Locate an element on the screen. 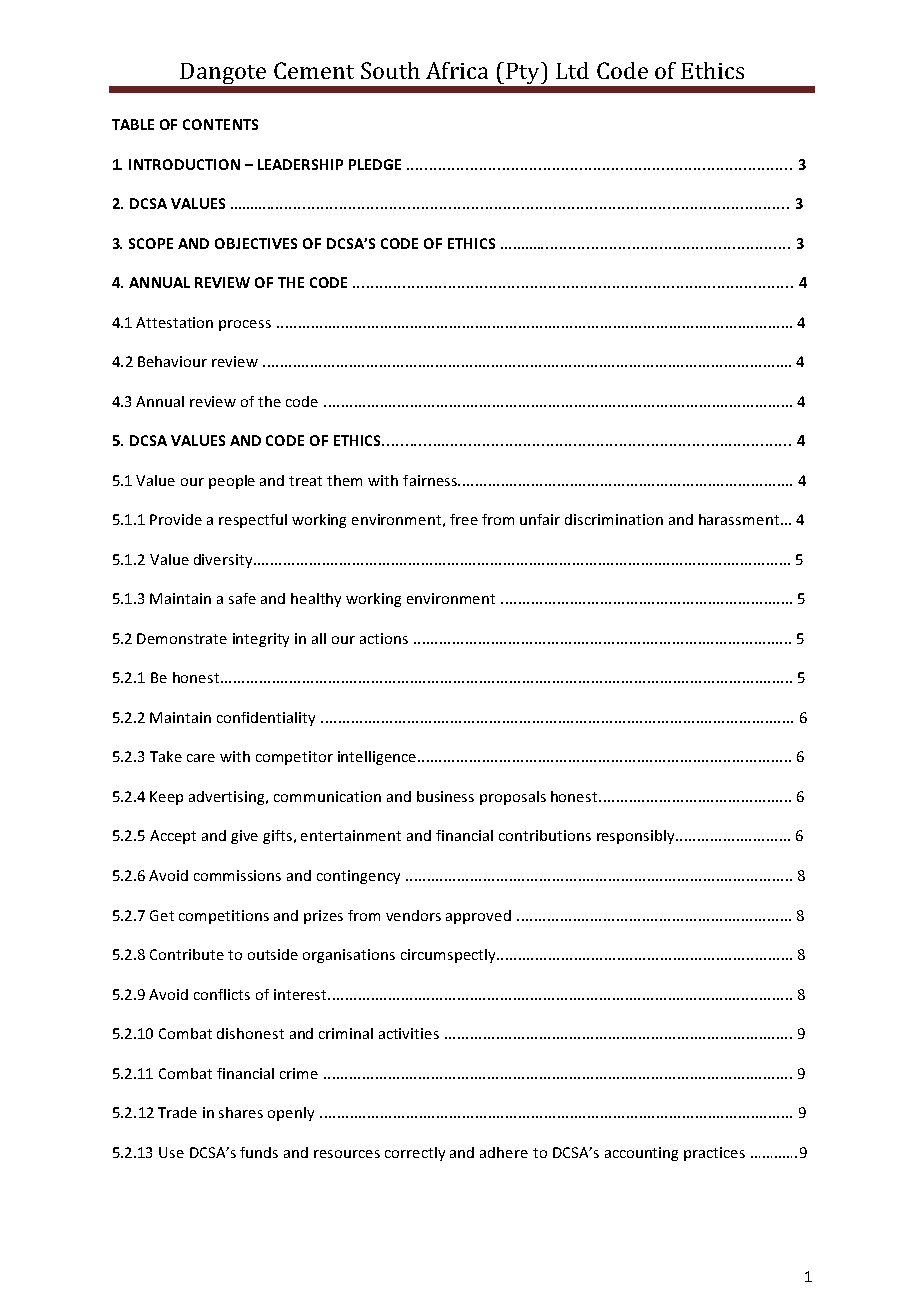 This screenshot has width=924, height=1308. Ltd is located at coordinates (572, 70).
